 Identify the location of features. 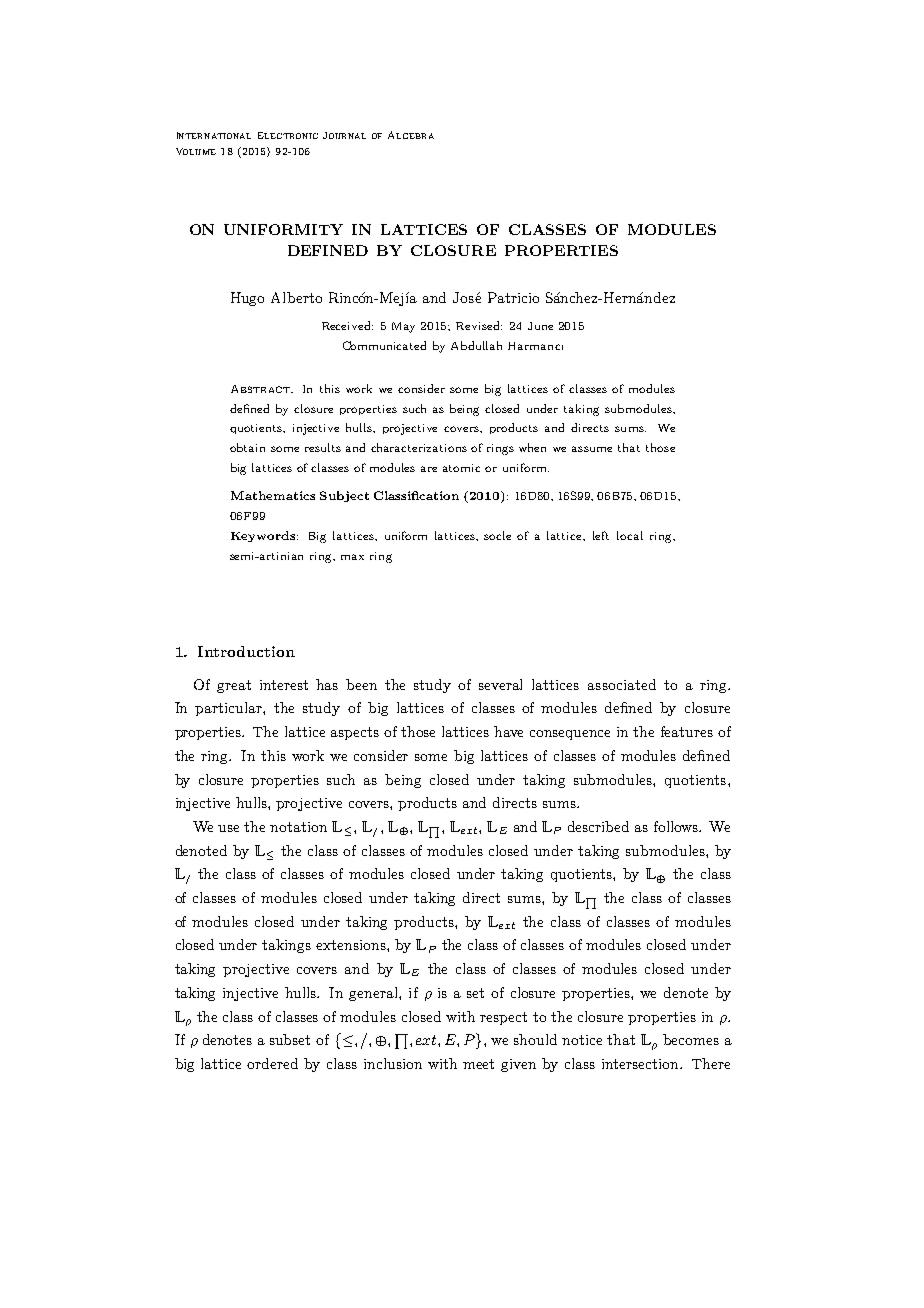
(687, 731).
